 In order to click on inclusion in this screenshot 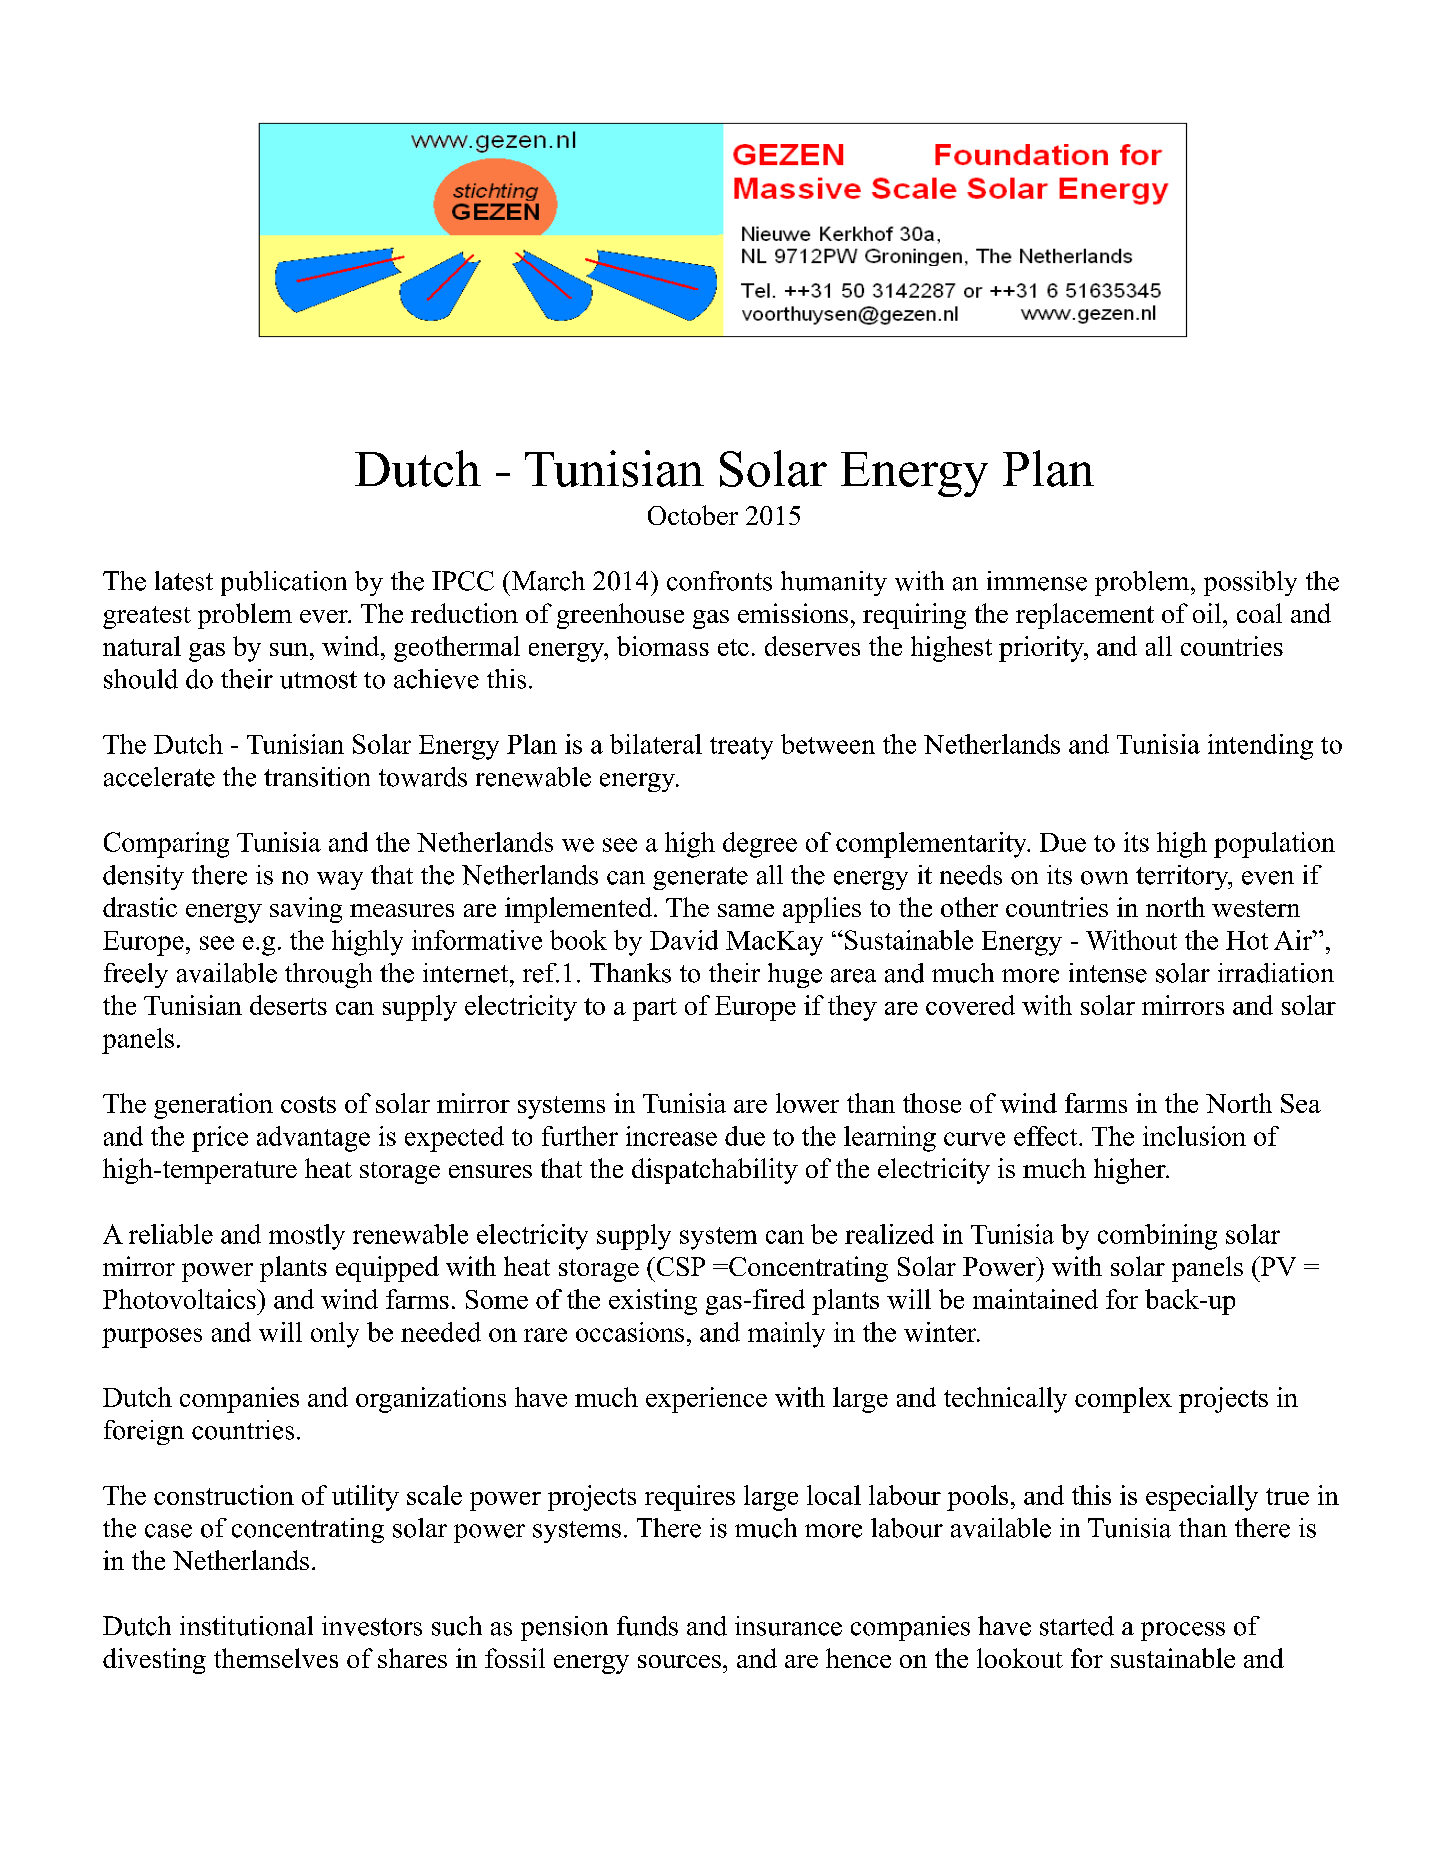, I will do `click(1194, 1136)`.
